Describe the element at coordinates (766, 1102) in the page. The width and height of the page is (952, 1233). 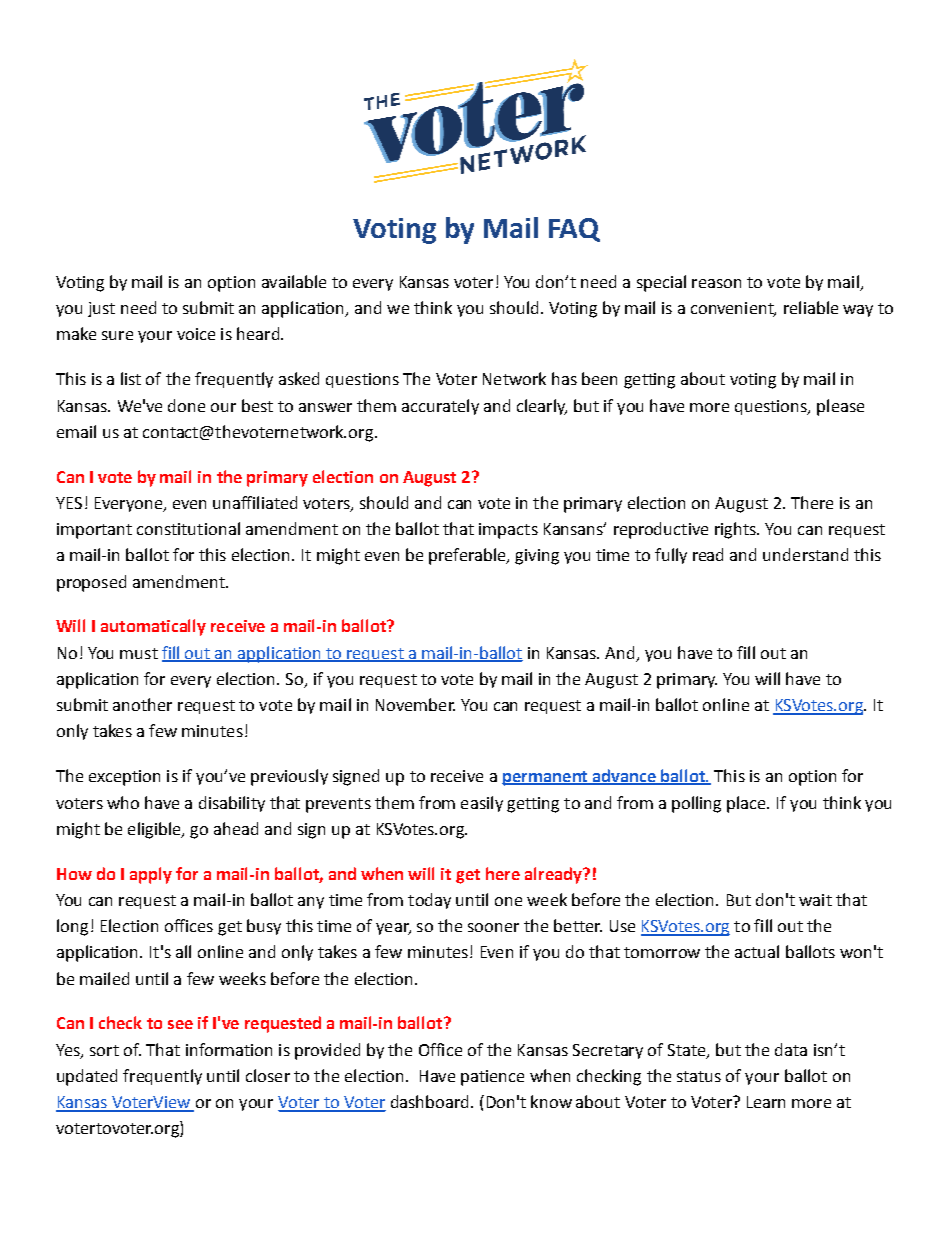
I see `Learn` at that location.
